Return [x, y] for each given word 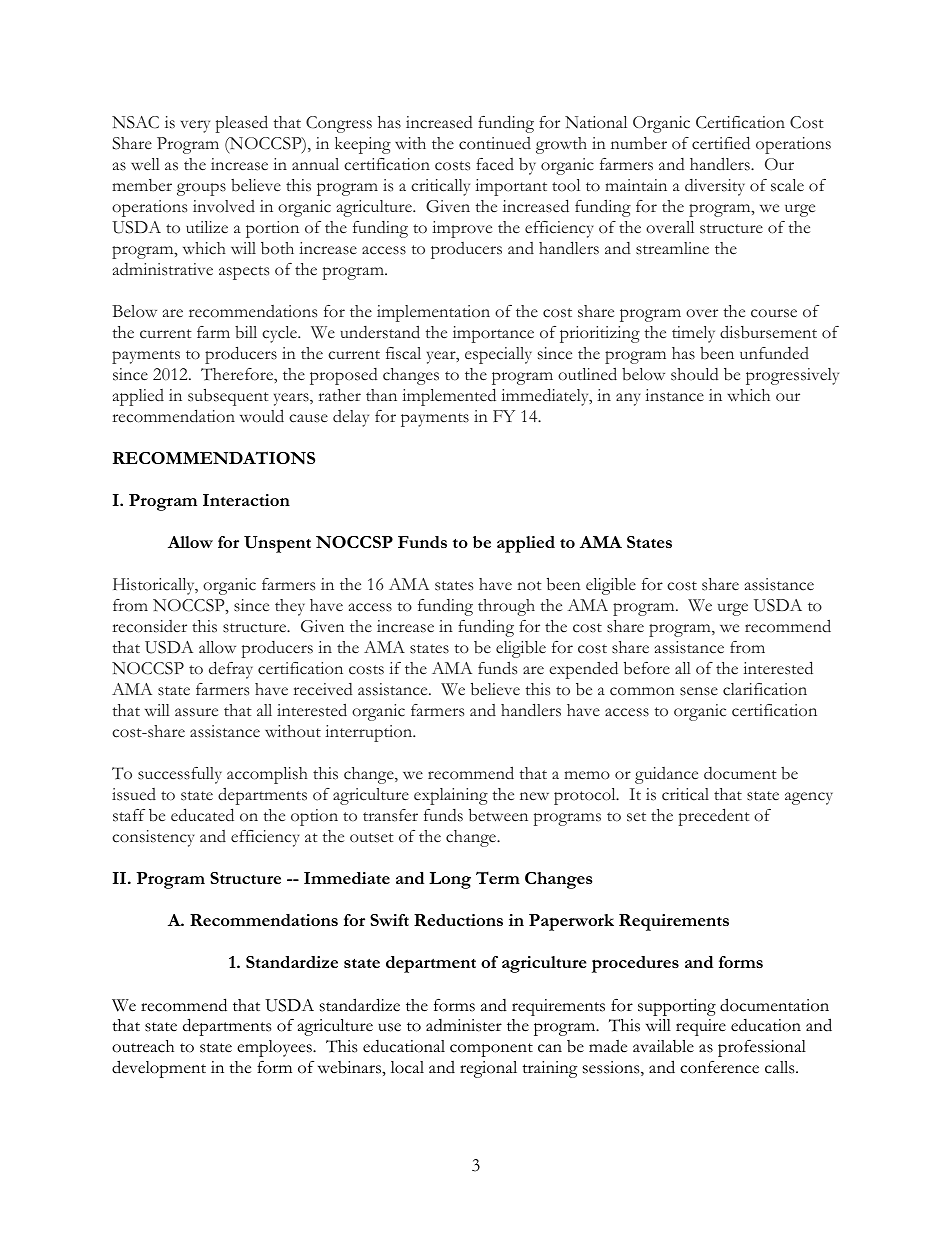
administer [464, 1025]
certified [721, 143]
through [506, 607]
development [159, 1069]
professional [762, 1048]
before [647, 668]
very [195, 126]
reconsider [150, 626]
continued [495, 143]
